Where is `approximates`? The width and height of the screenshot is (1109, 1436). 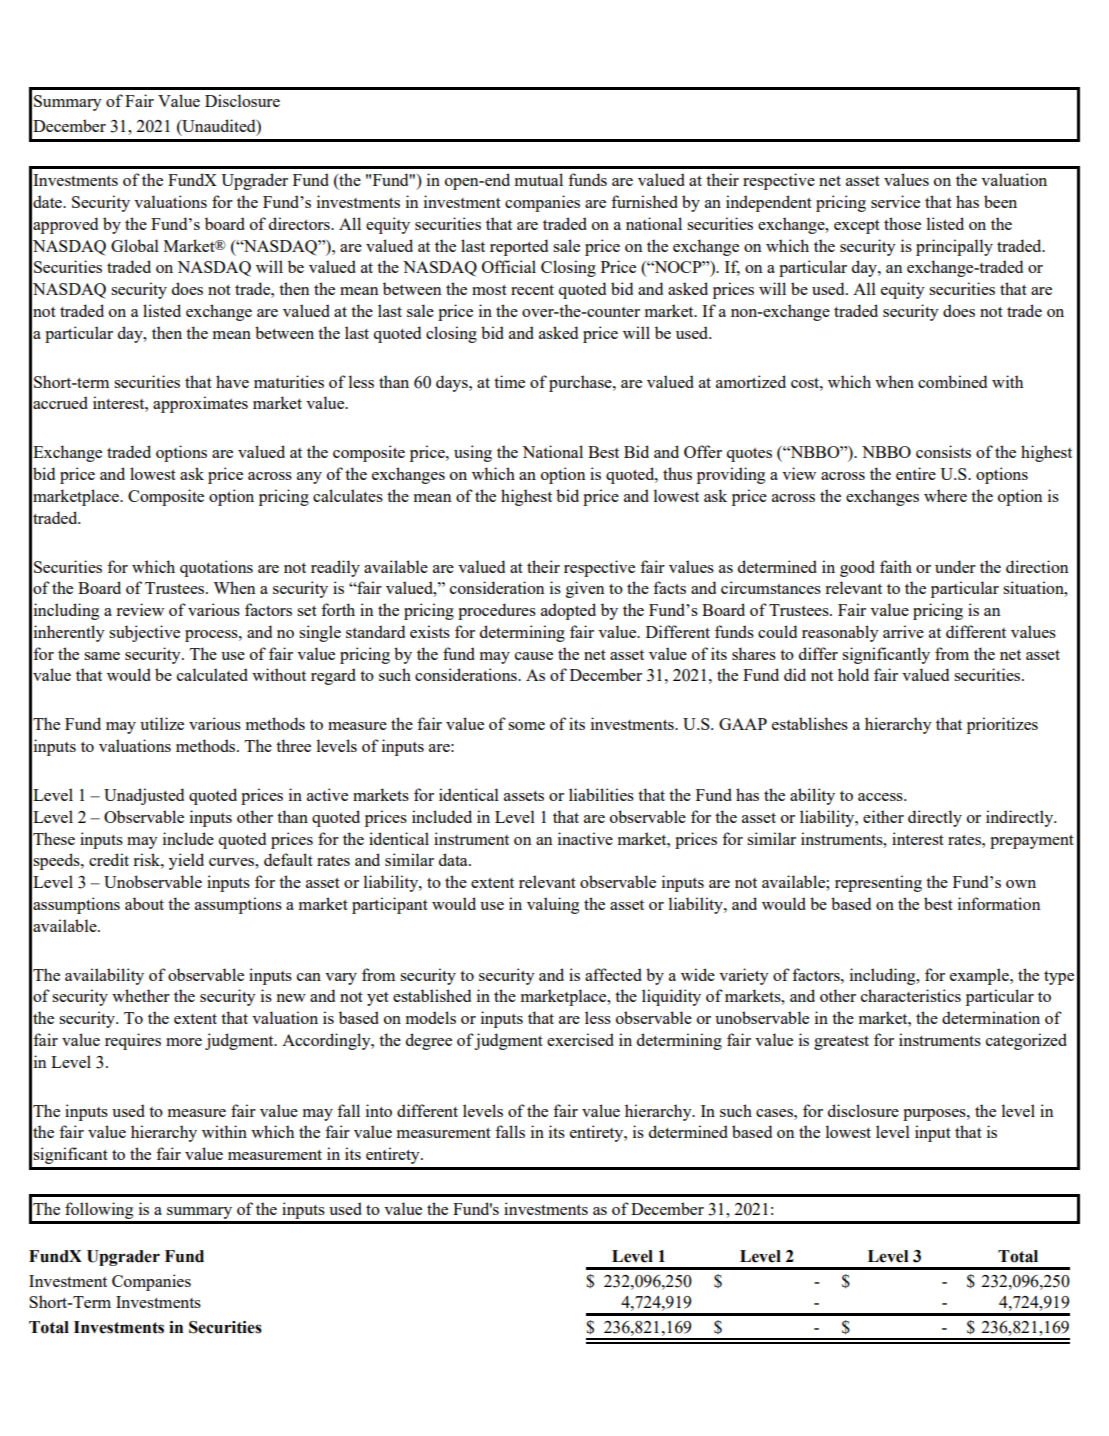 approximates is located at coordinates (200, 404).
